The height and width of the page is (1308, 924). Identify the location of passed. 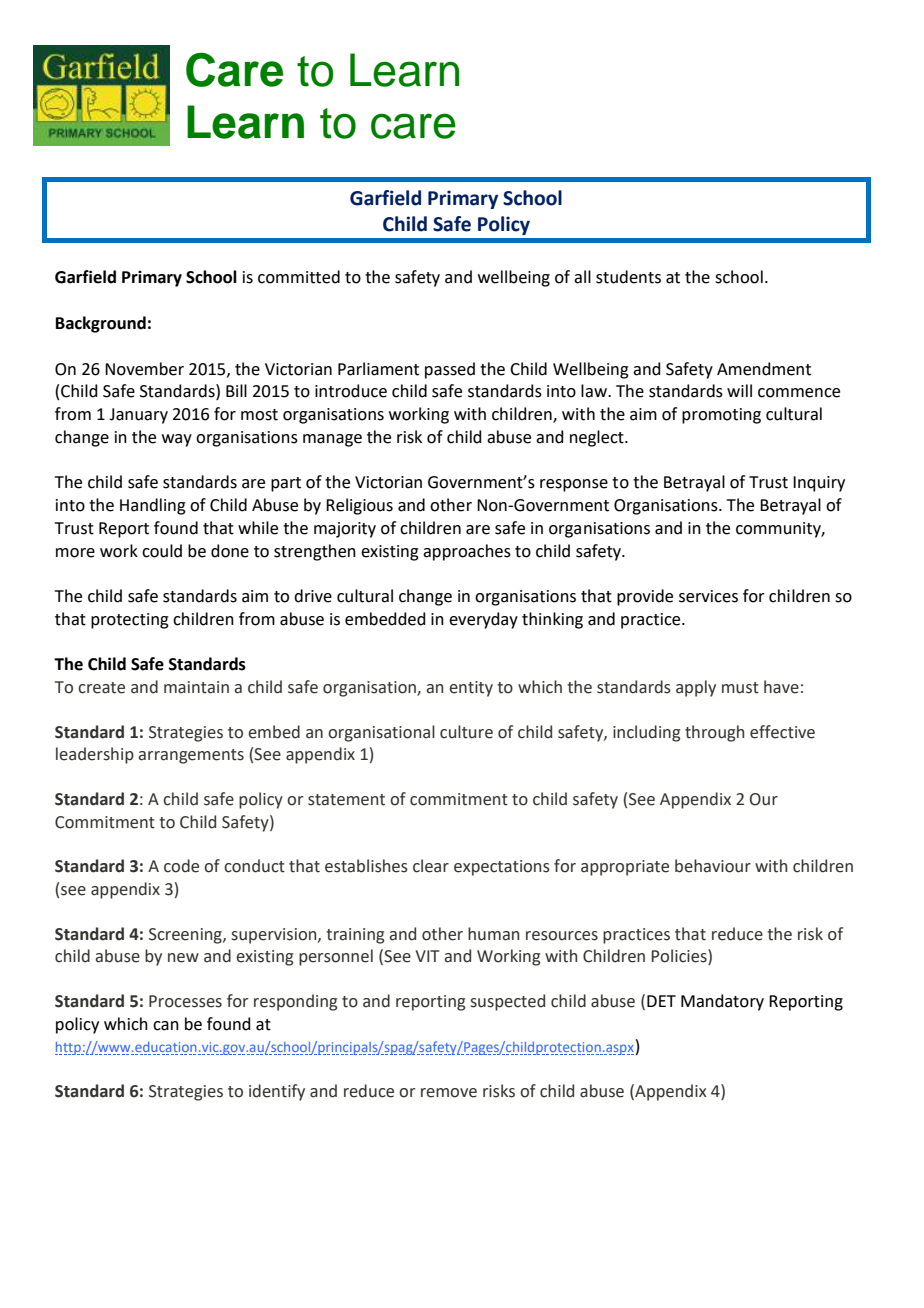
(450, 370).
